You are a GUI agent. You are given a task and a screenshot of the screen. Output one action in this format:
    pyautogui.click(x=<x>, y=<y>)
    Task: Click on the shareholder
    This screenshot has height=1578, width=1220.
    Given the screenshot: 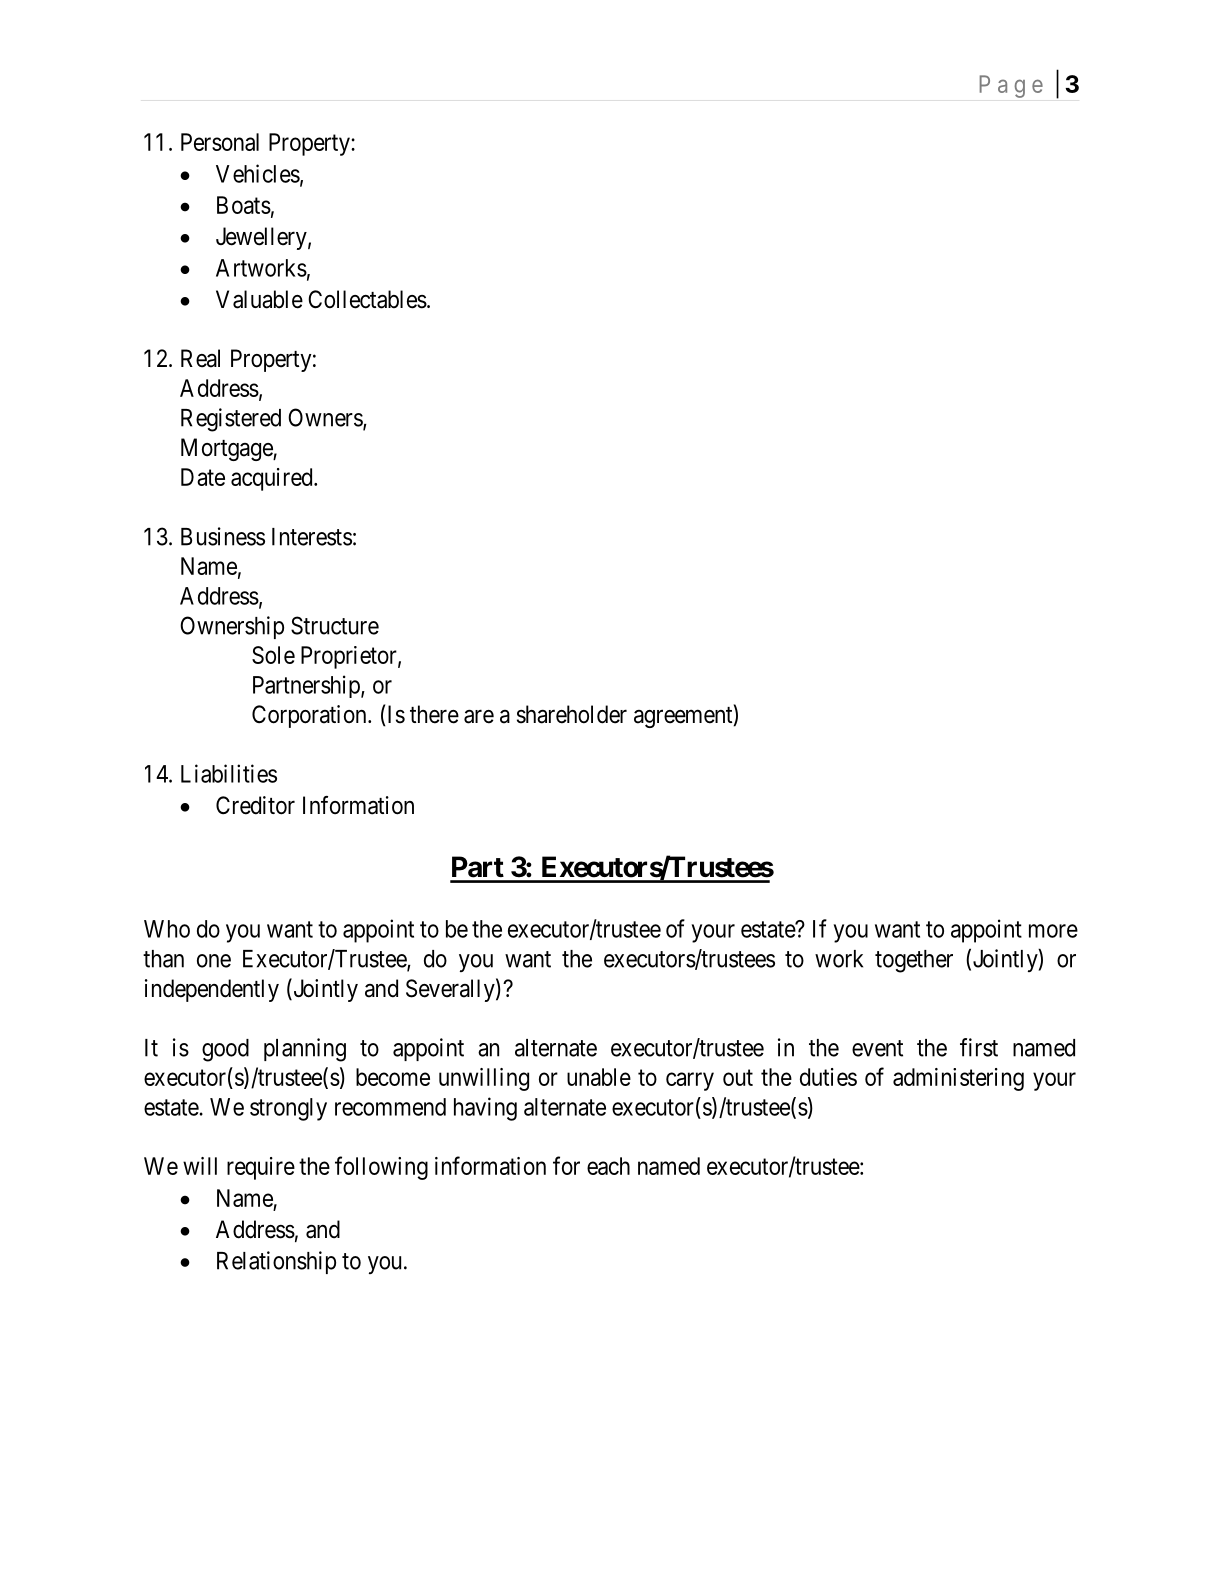 What is the action you would take?
    pyautogui.click(x=572, y=714)
